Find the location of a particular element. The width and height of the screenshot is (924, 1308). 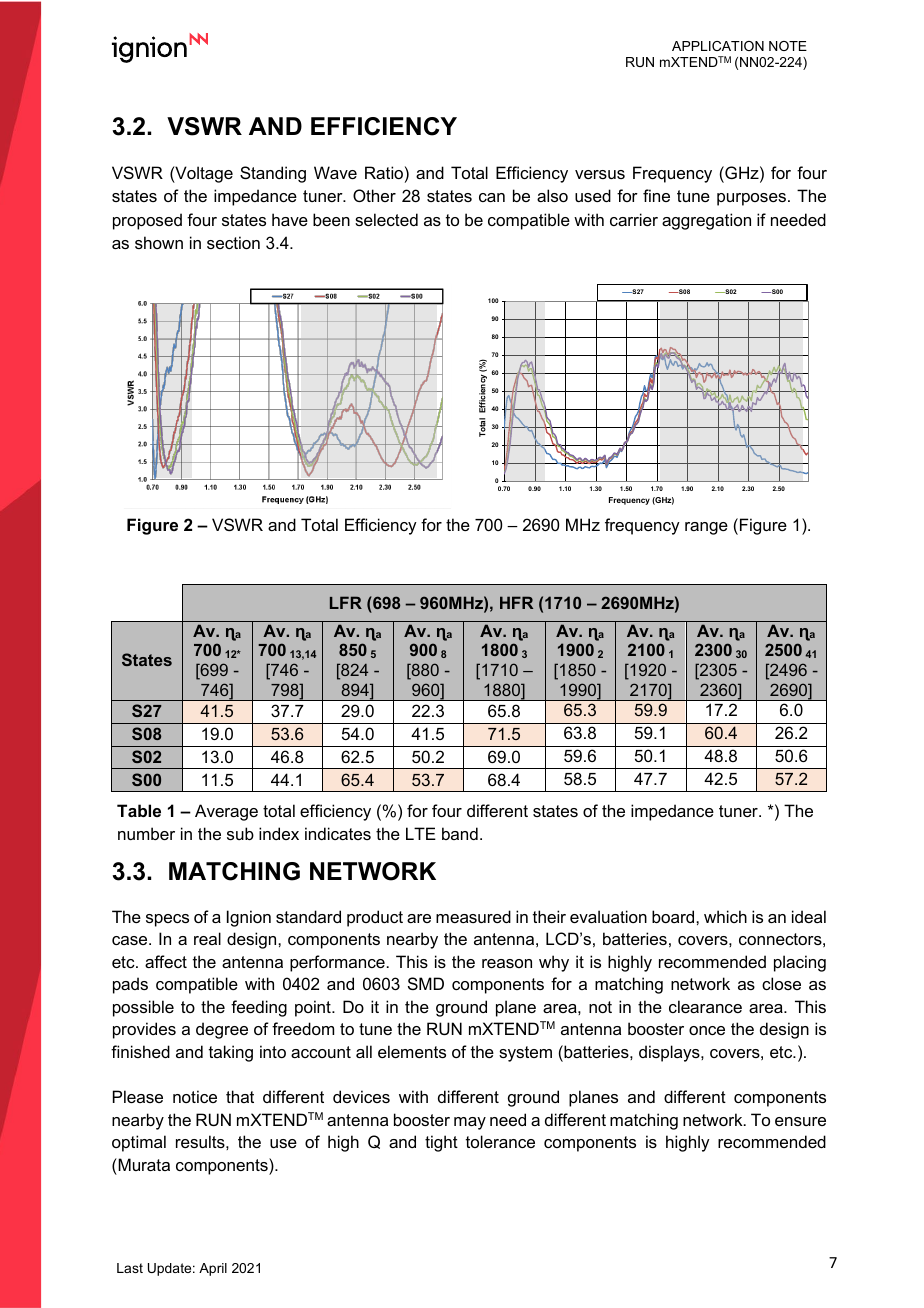

can is located at coordinates (492, 197).
